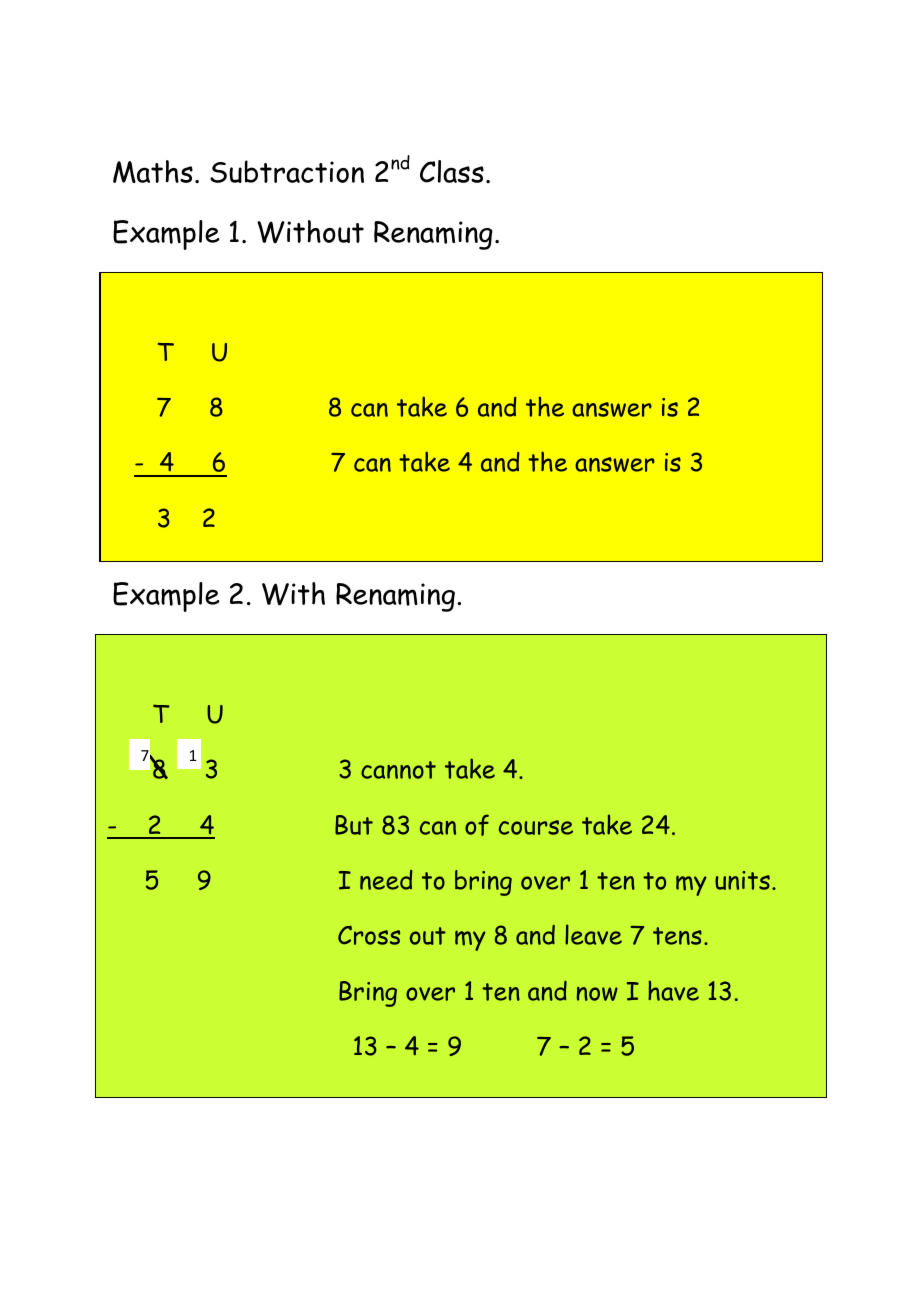 The width and height of the screenshot is (924, 1308). What do you see at coordinates (536, 827) in the screenshot?
I see `course` at bounding box center [536, 827].
